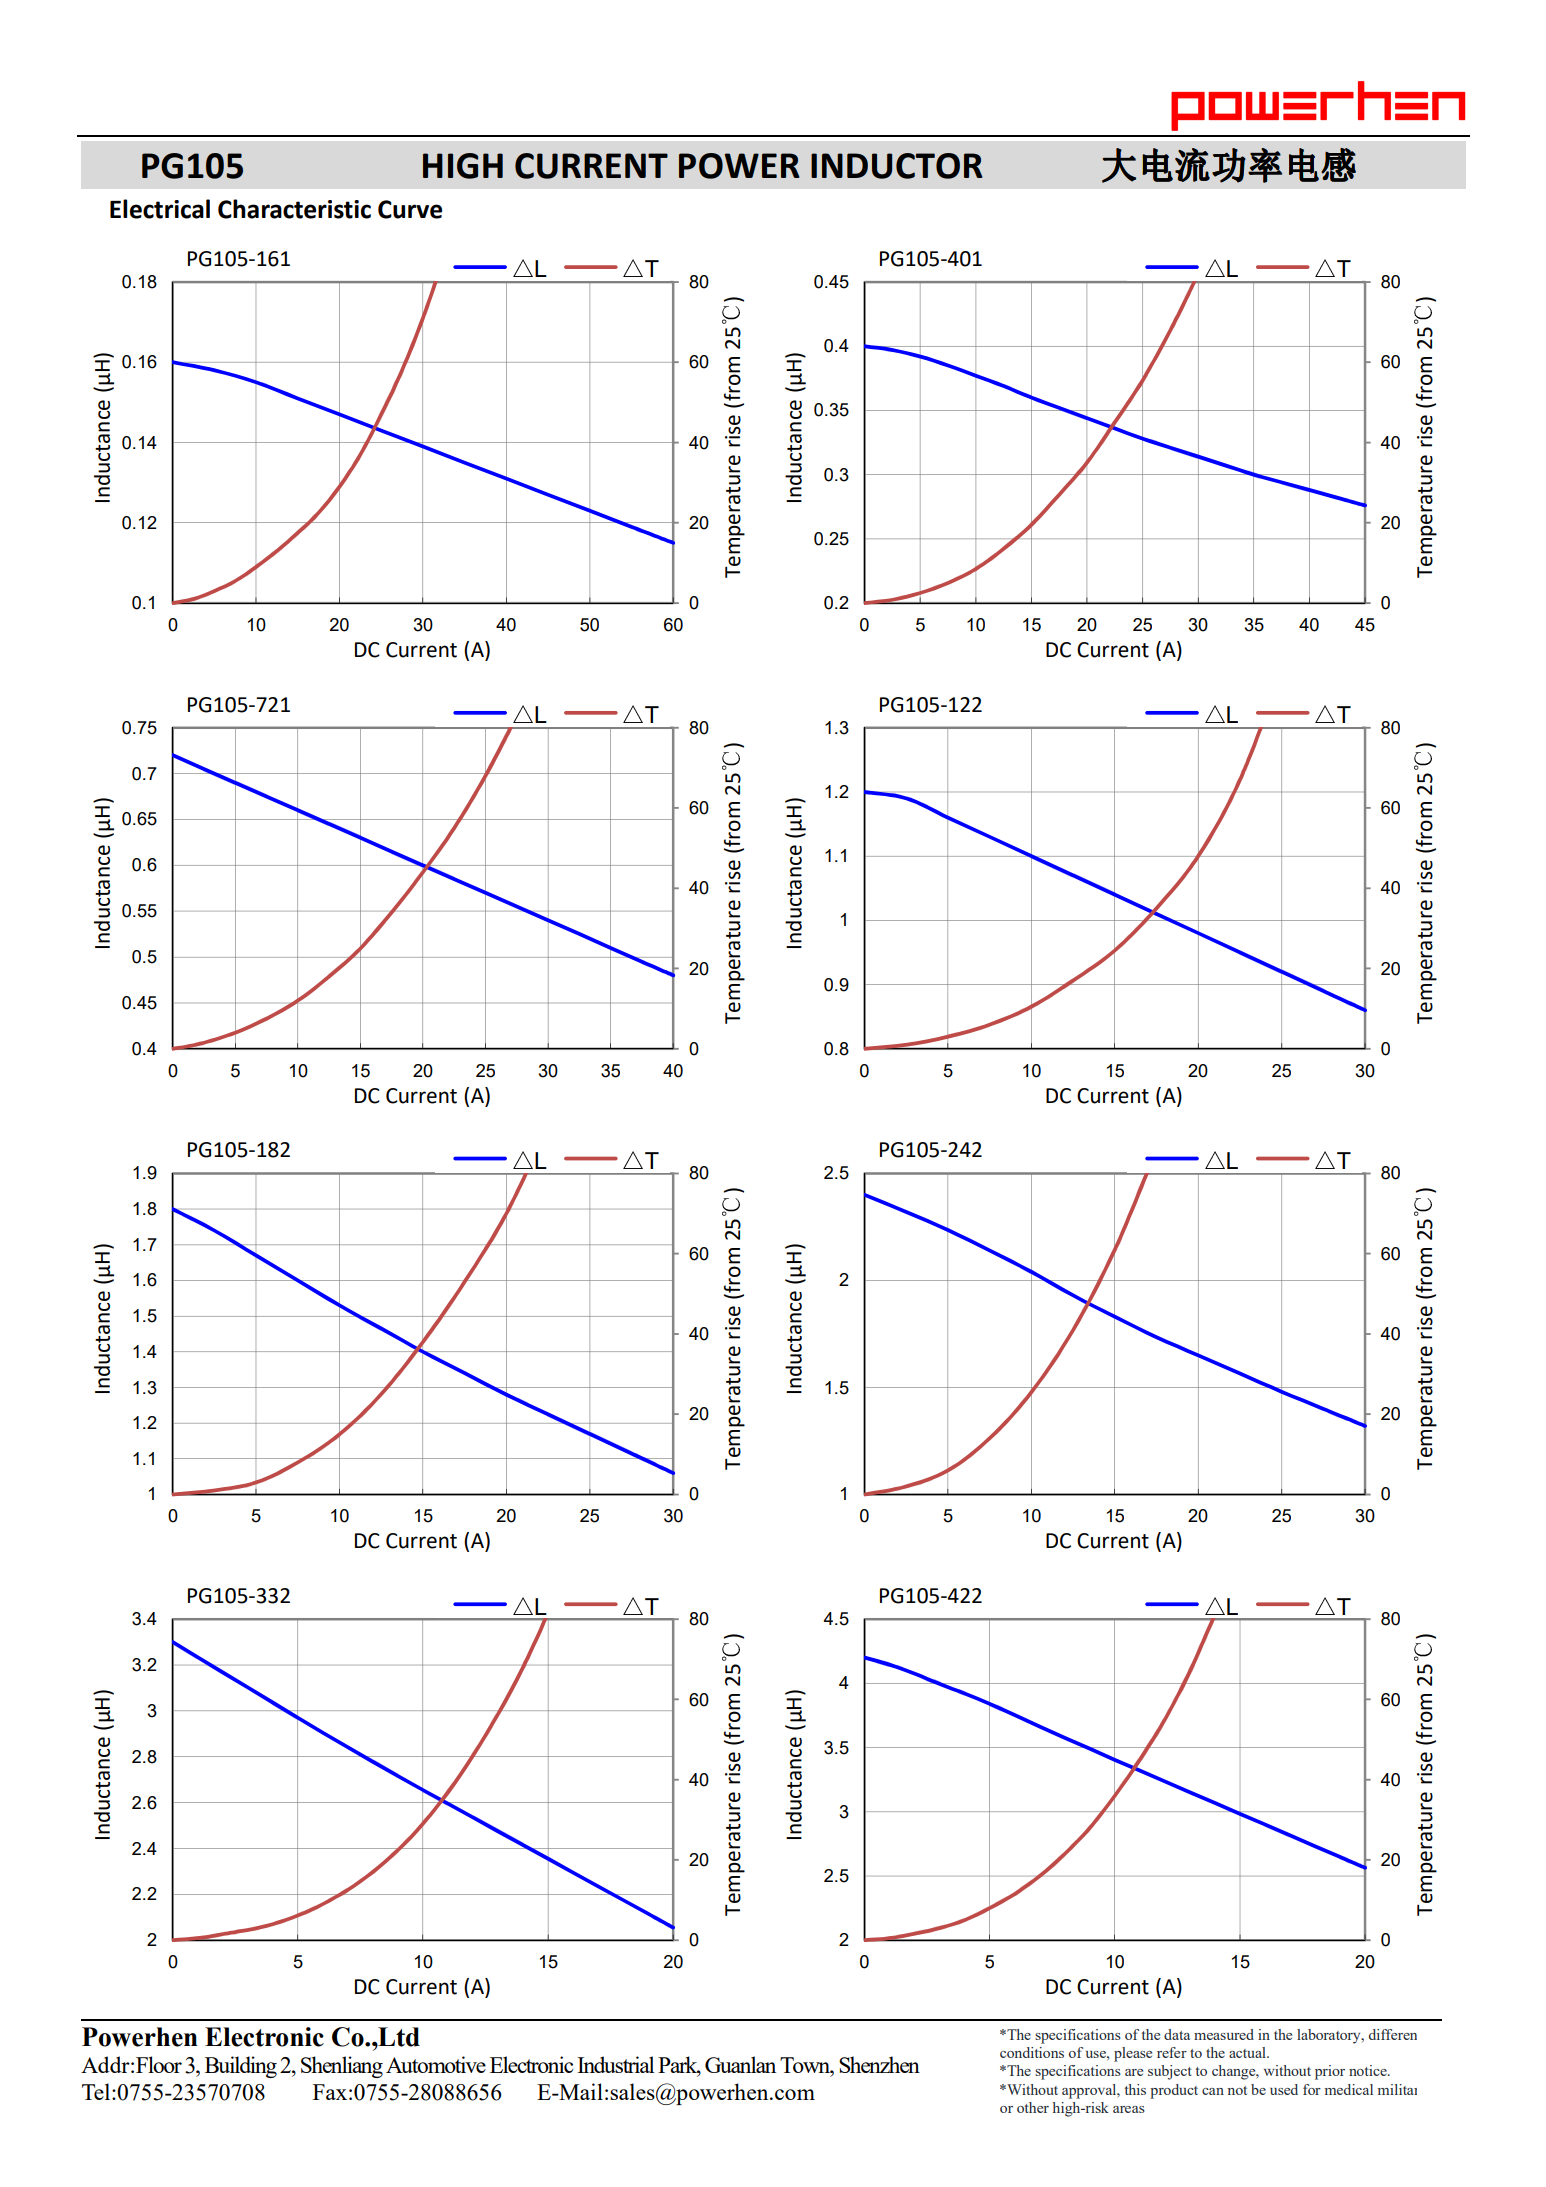 This page has width=1546, height=2187. I want to click on Curve, so click(410, 209).
